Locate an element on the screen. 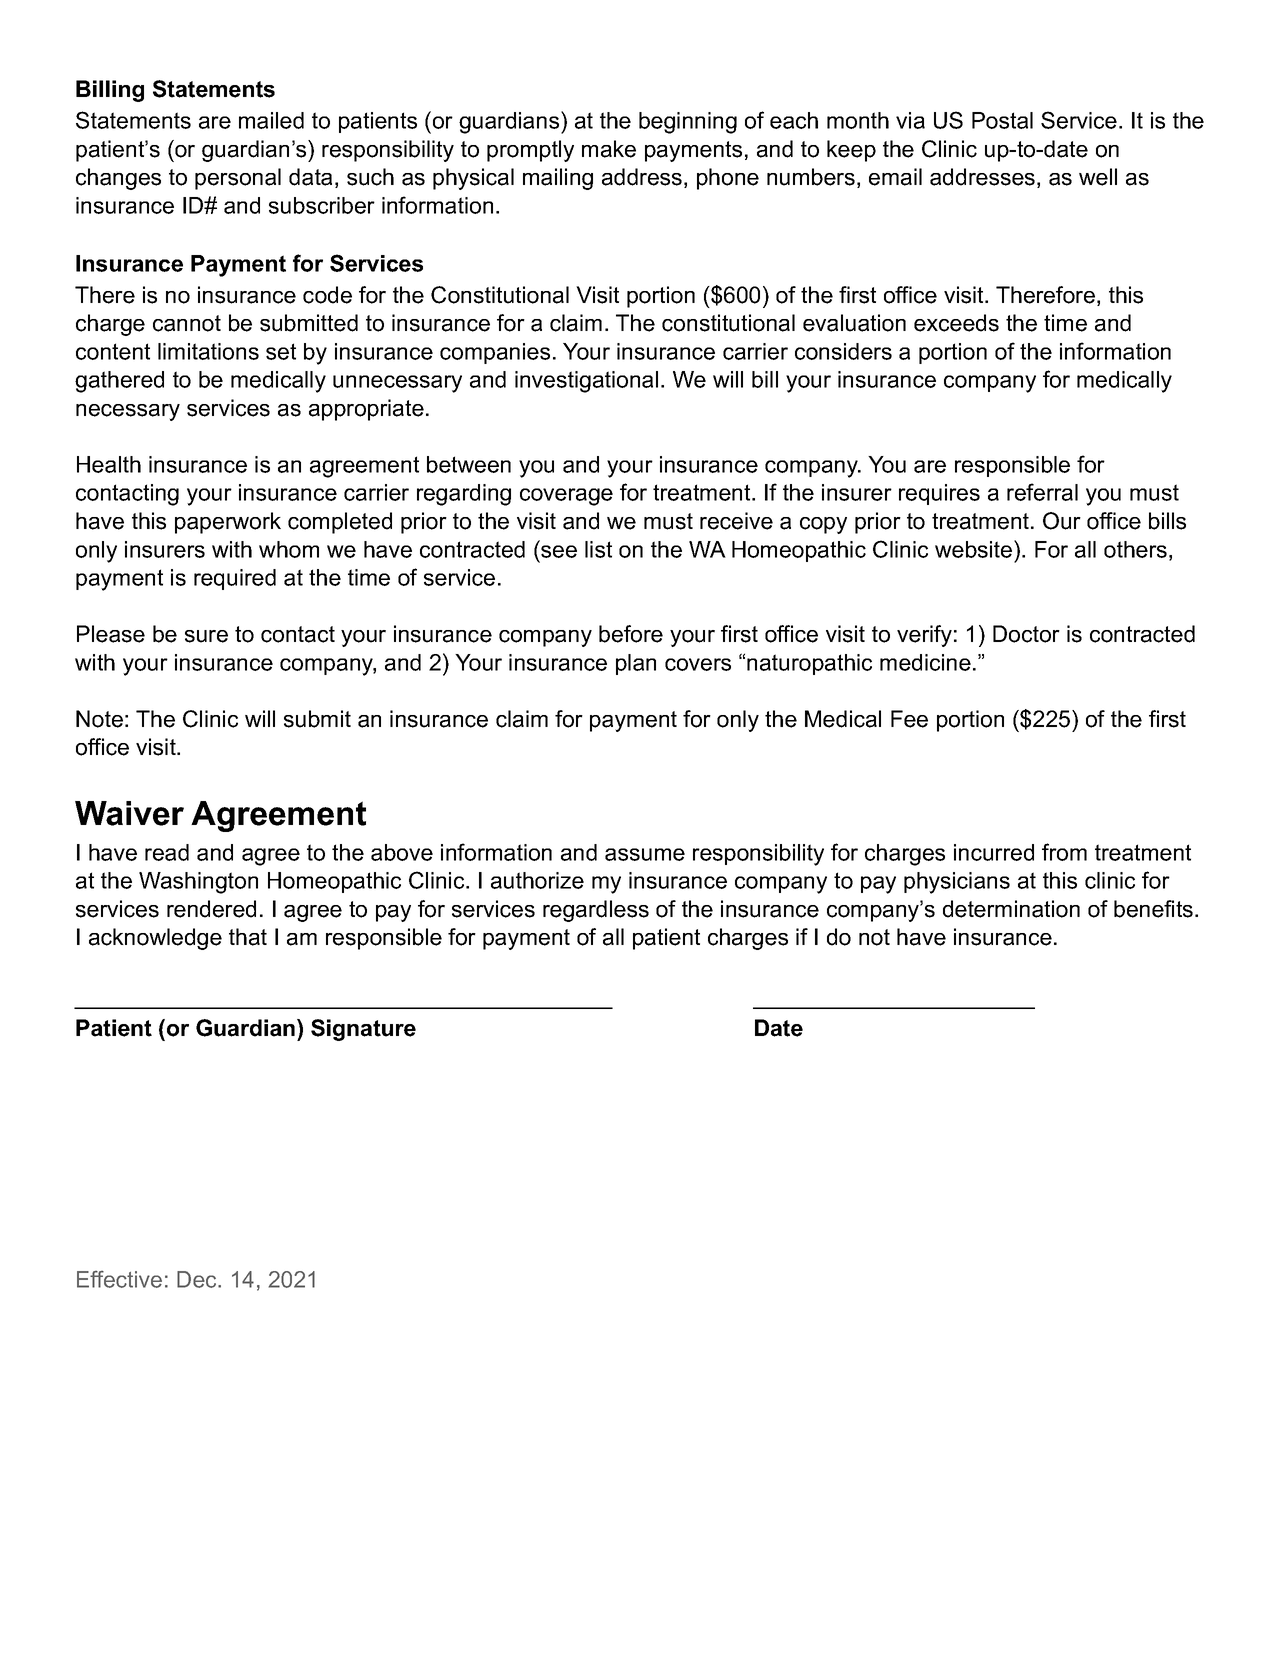  regardless is located at coordinates (596, 911).
